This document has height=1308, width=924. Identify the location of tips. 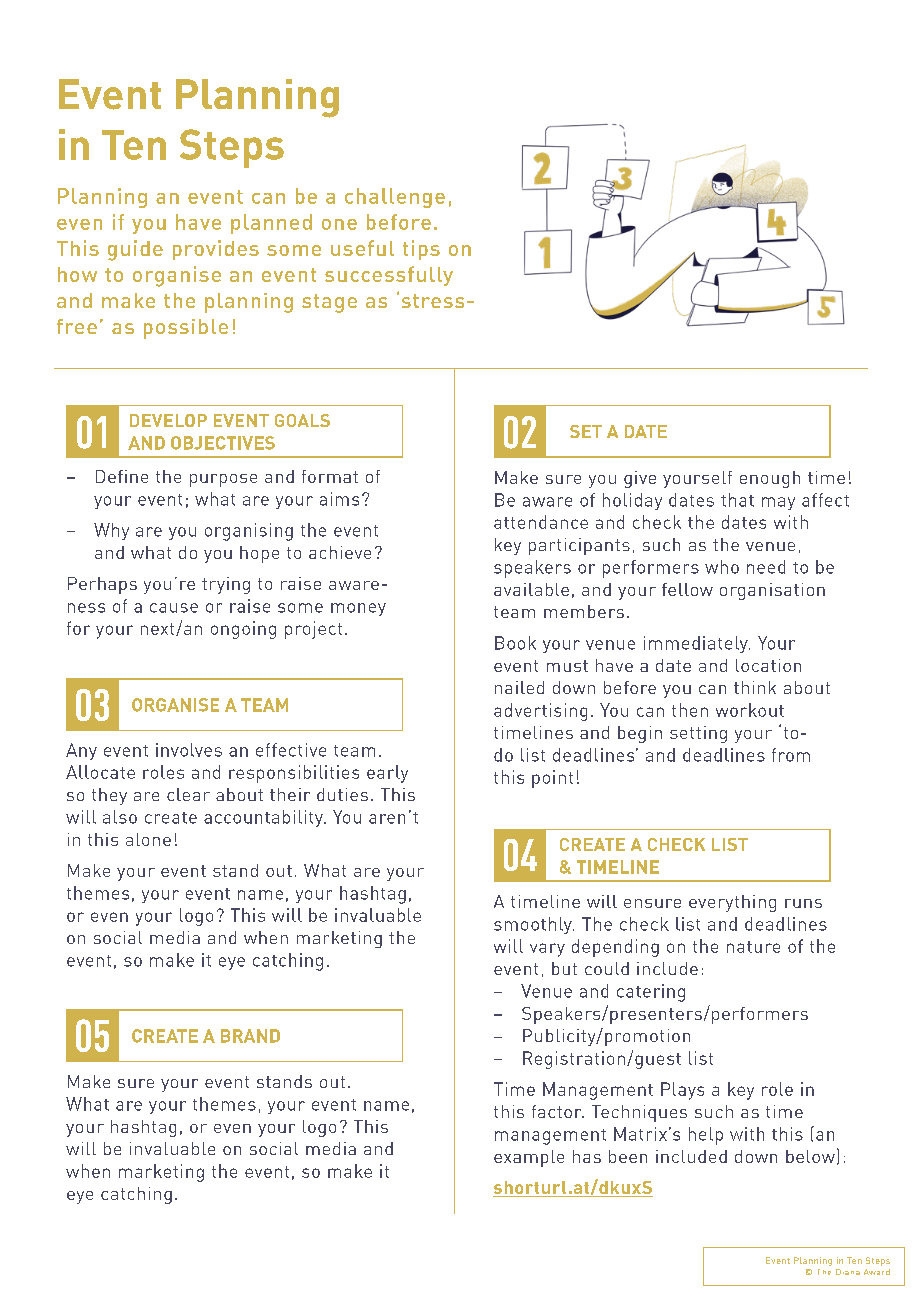
(421, 250).
